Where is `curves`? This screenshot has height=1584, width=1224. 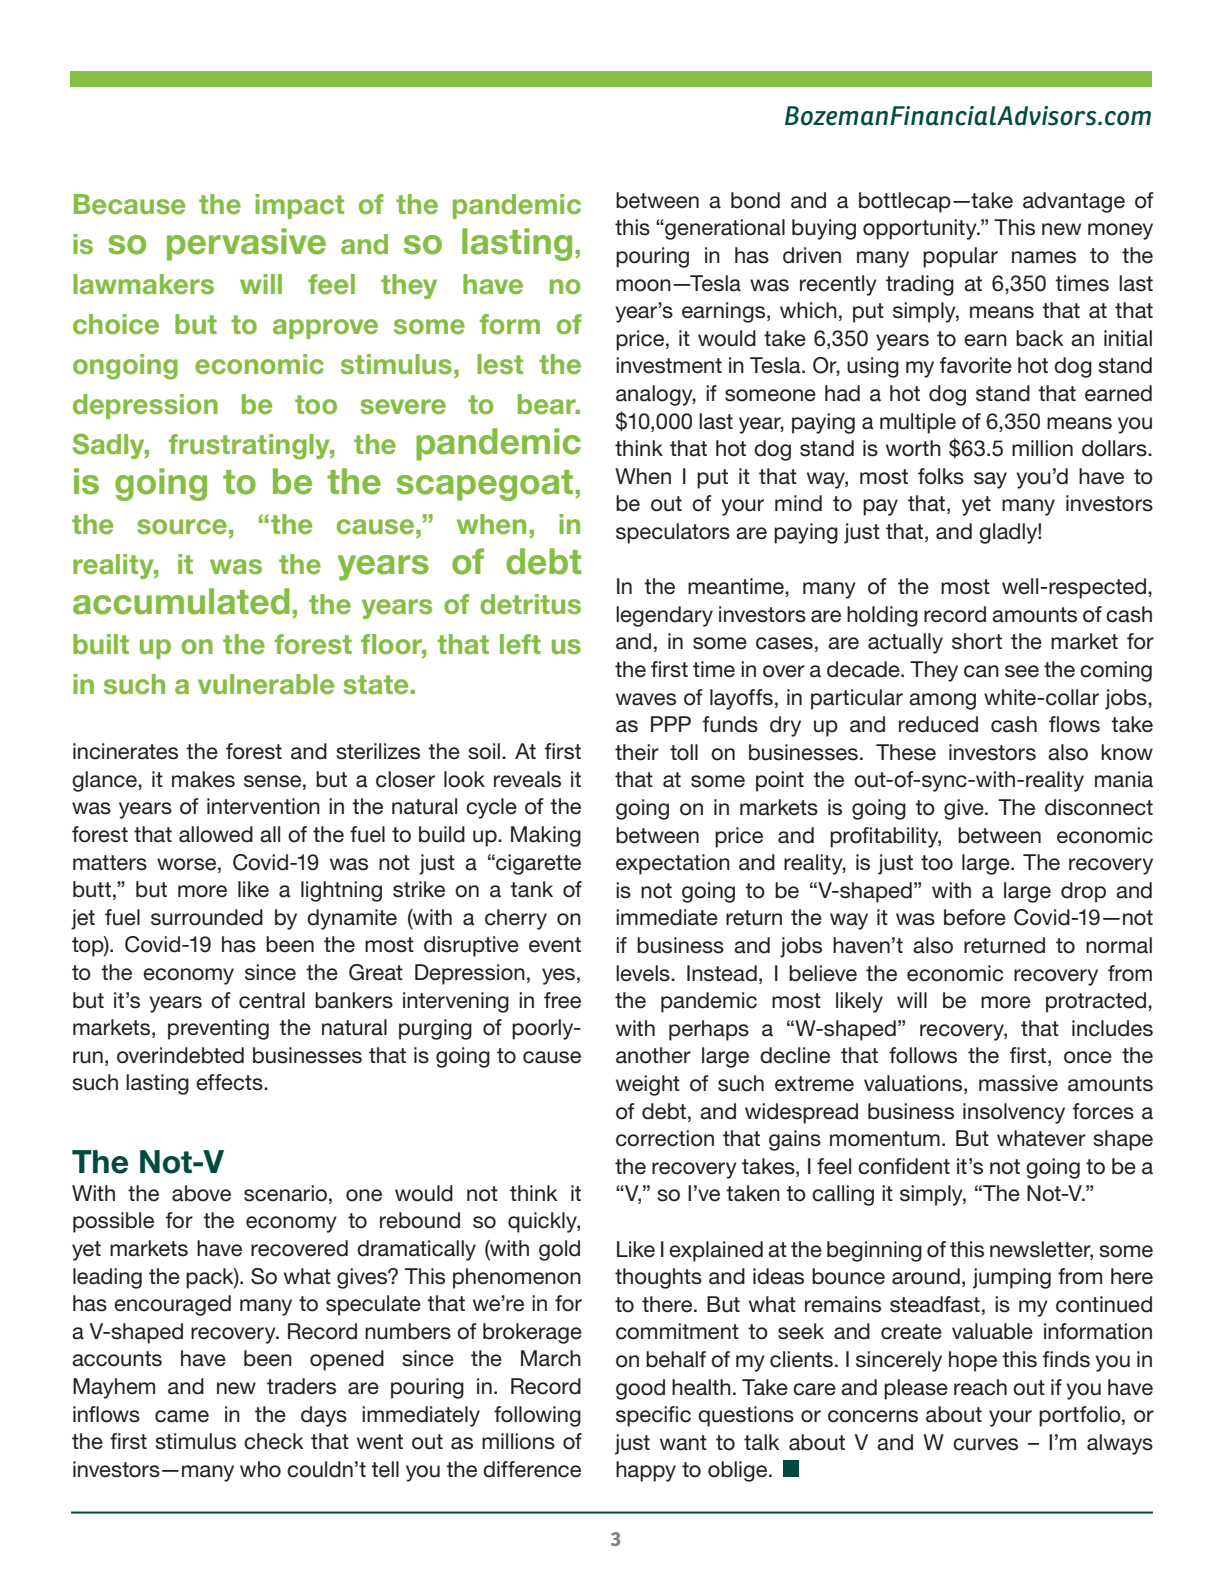
curves is located at coordinates (985, 1444).
